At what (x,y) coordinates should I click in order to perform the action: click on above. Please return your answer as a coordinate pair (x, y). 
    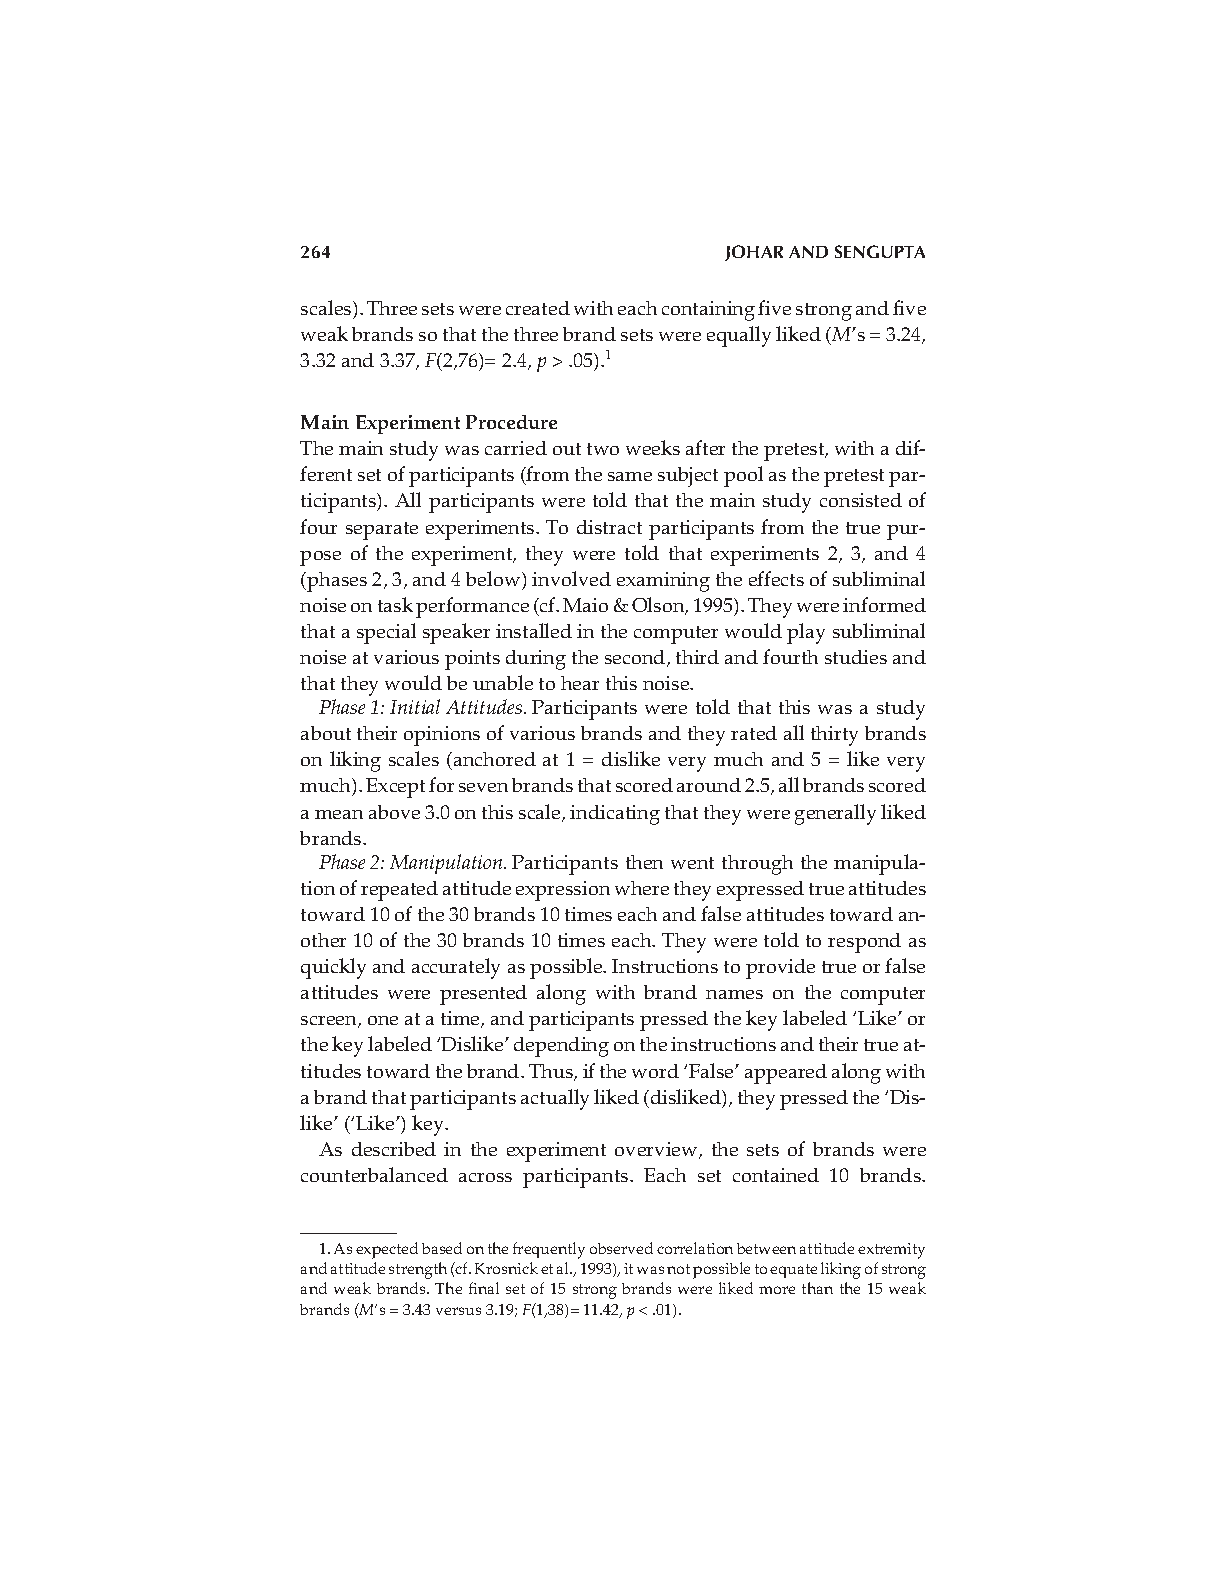
    Looking at the image, I should click on (394, 812).
